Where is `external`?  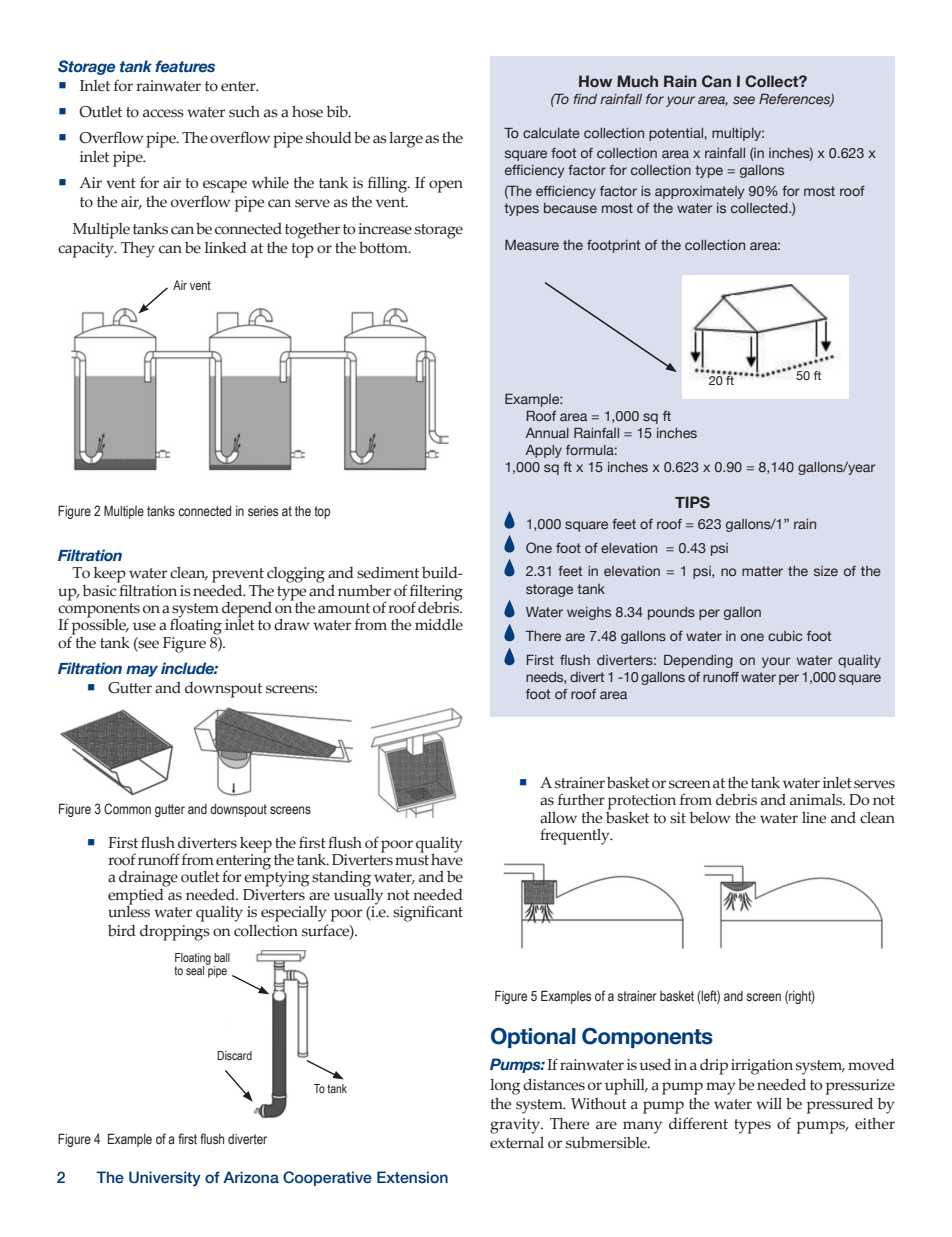
external is located at coordinates (517, 1142).
